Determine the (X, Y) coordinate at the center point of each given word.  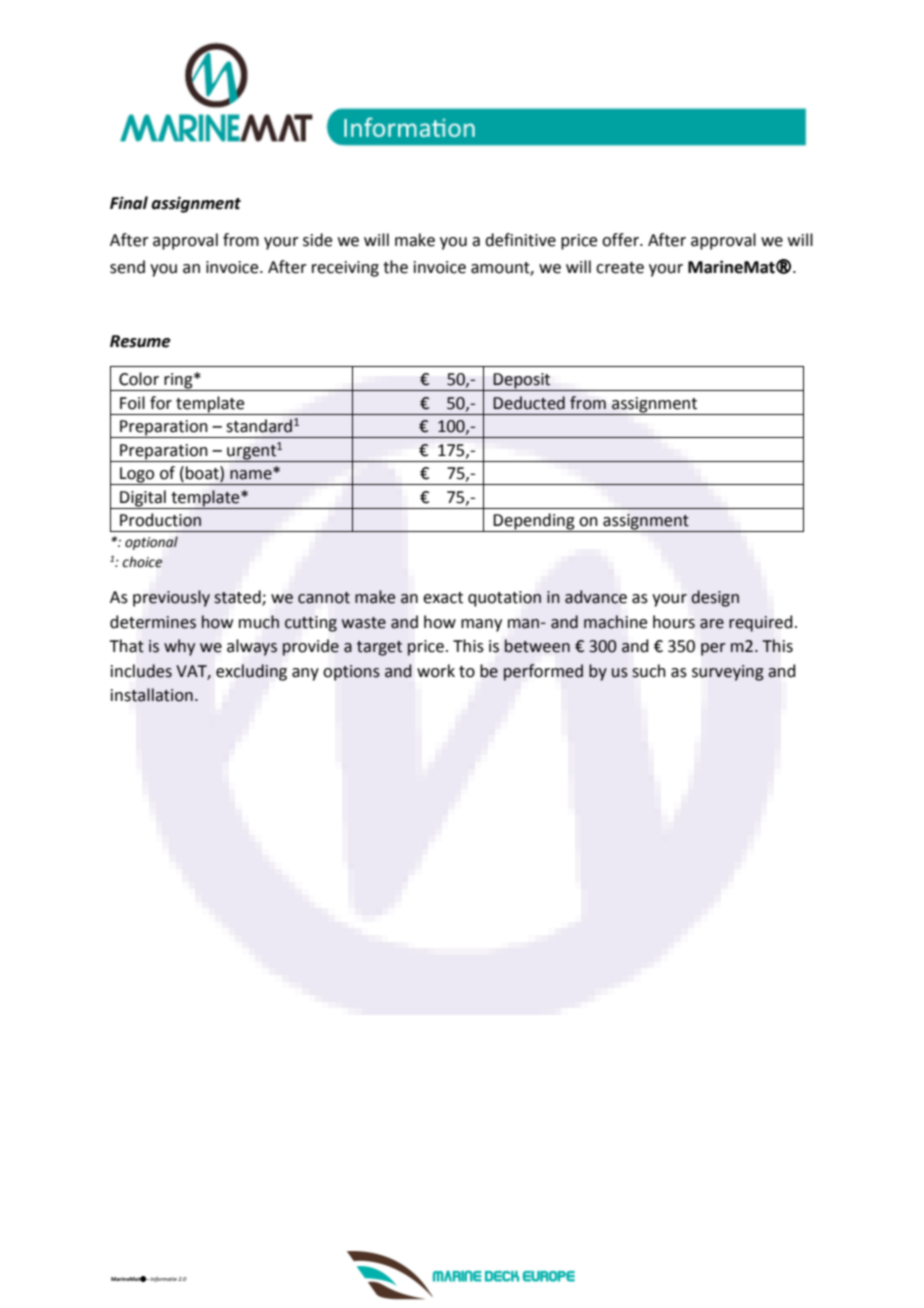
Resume (140, 341)
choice (142, 562)
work (436, 671)
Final (129, 203)
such (649, 671)
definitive (520, 240)
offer (621, 240)
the (395, 267)
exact (443, 598)
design (715, 598)
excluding (251, 672)
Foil (132, 403)
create (620, 268)
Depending (534, 522)
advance (596, 597)
